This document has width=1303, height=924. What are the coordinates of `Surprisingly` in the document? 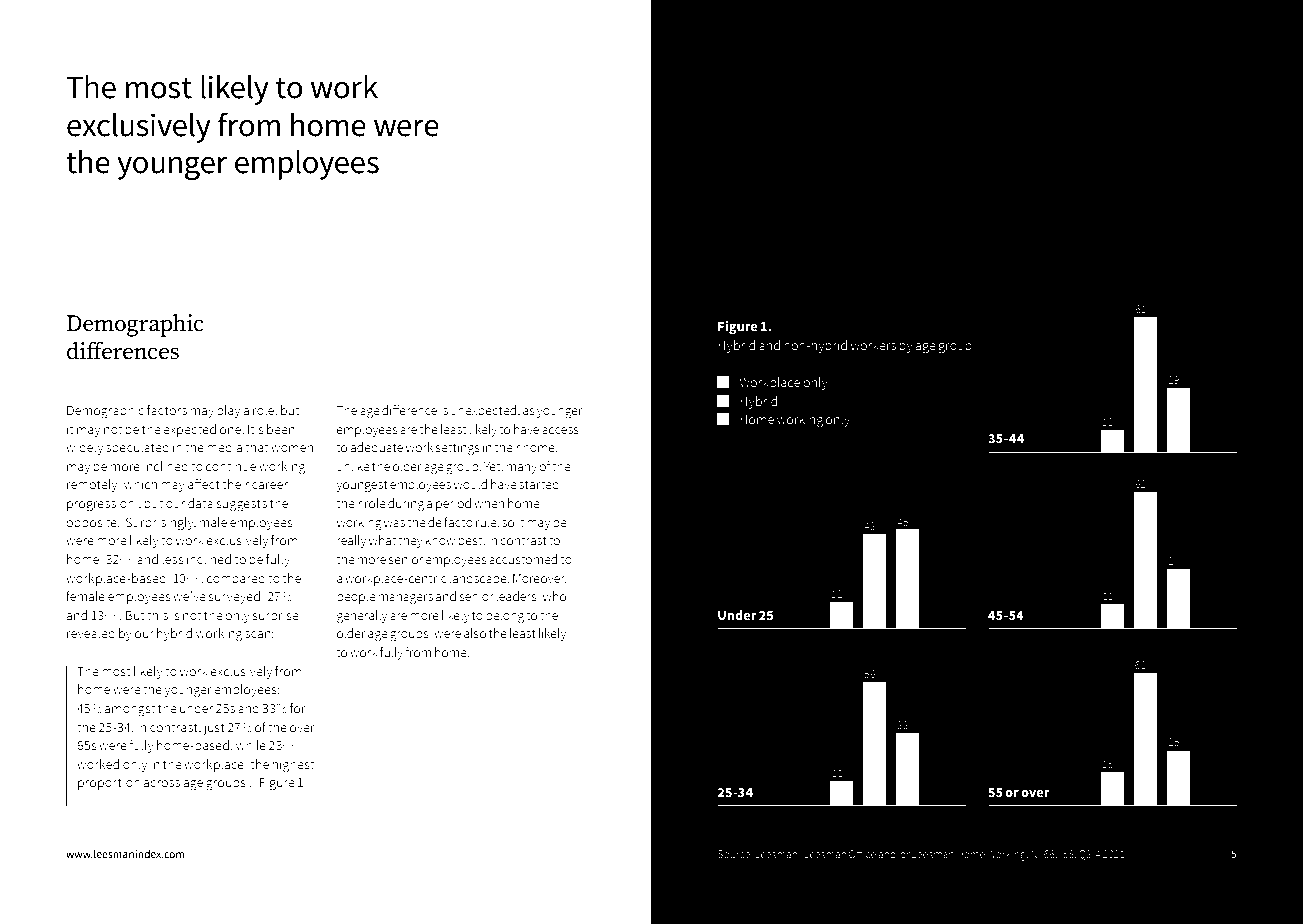 It's located at (161, 524).
